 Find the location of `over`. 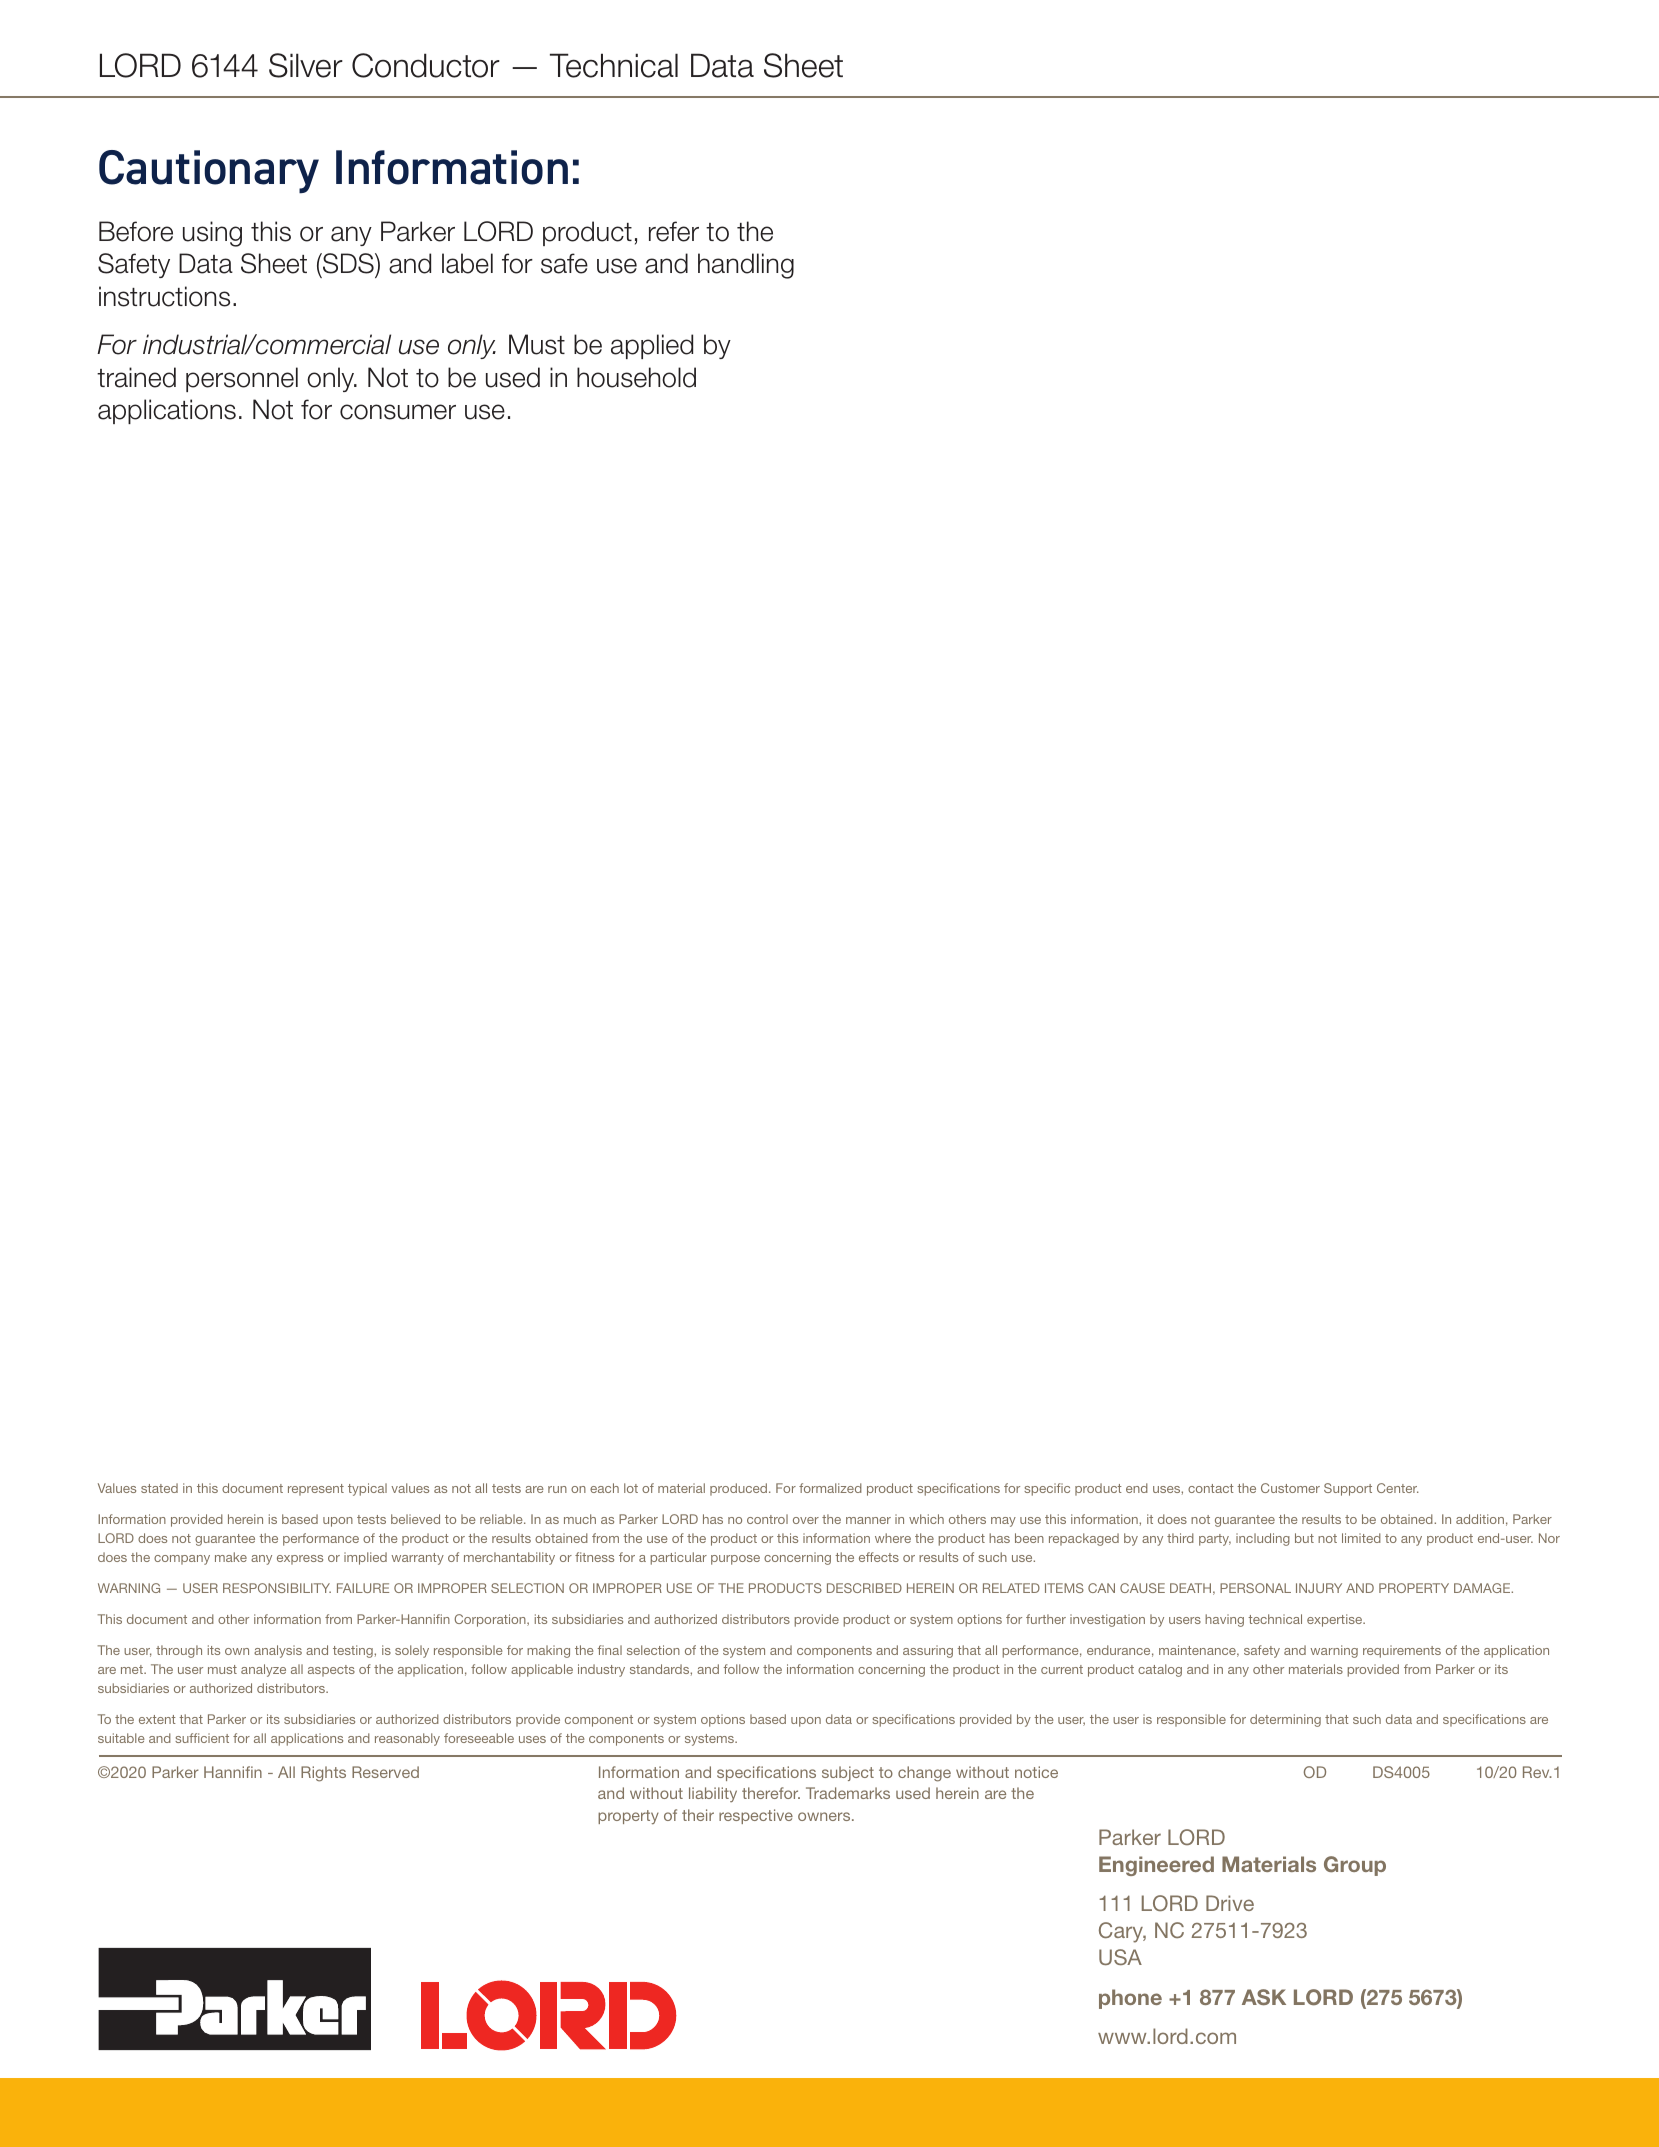

over is located at coordinates (806, 1520).
